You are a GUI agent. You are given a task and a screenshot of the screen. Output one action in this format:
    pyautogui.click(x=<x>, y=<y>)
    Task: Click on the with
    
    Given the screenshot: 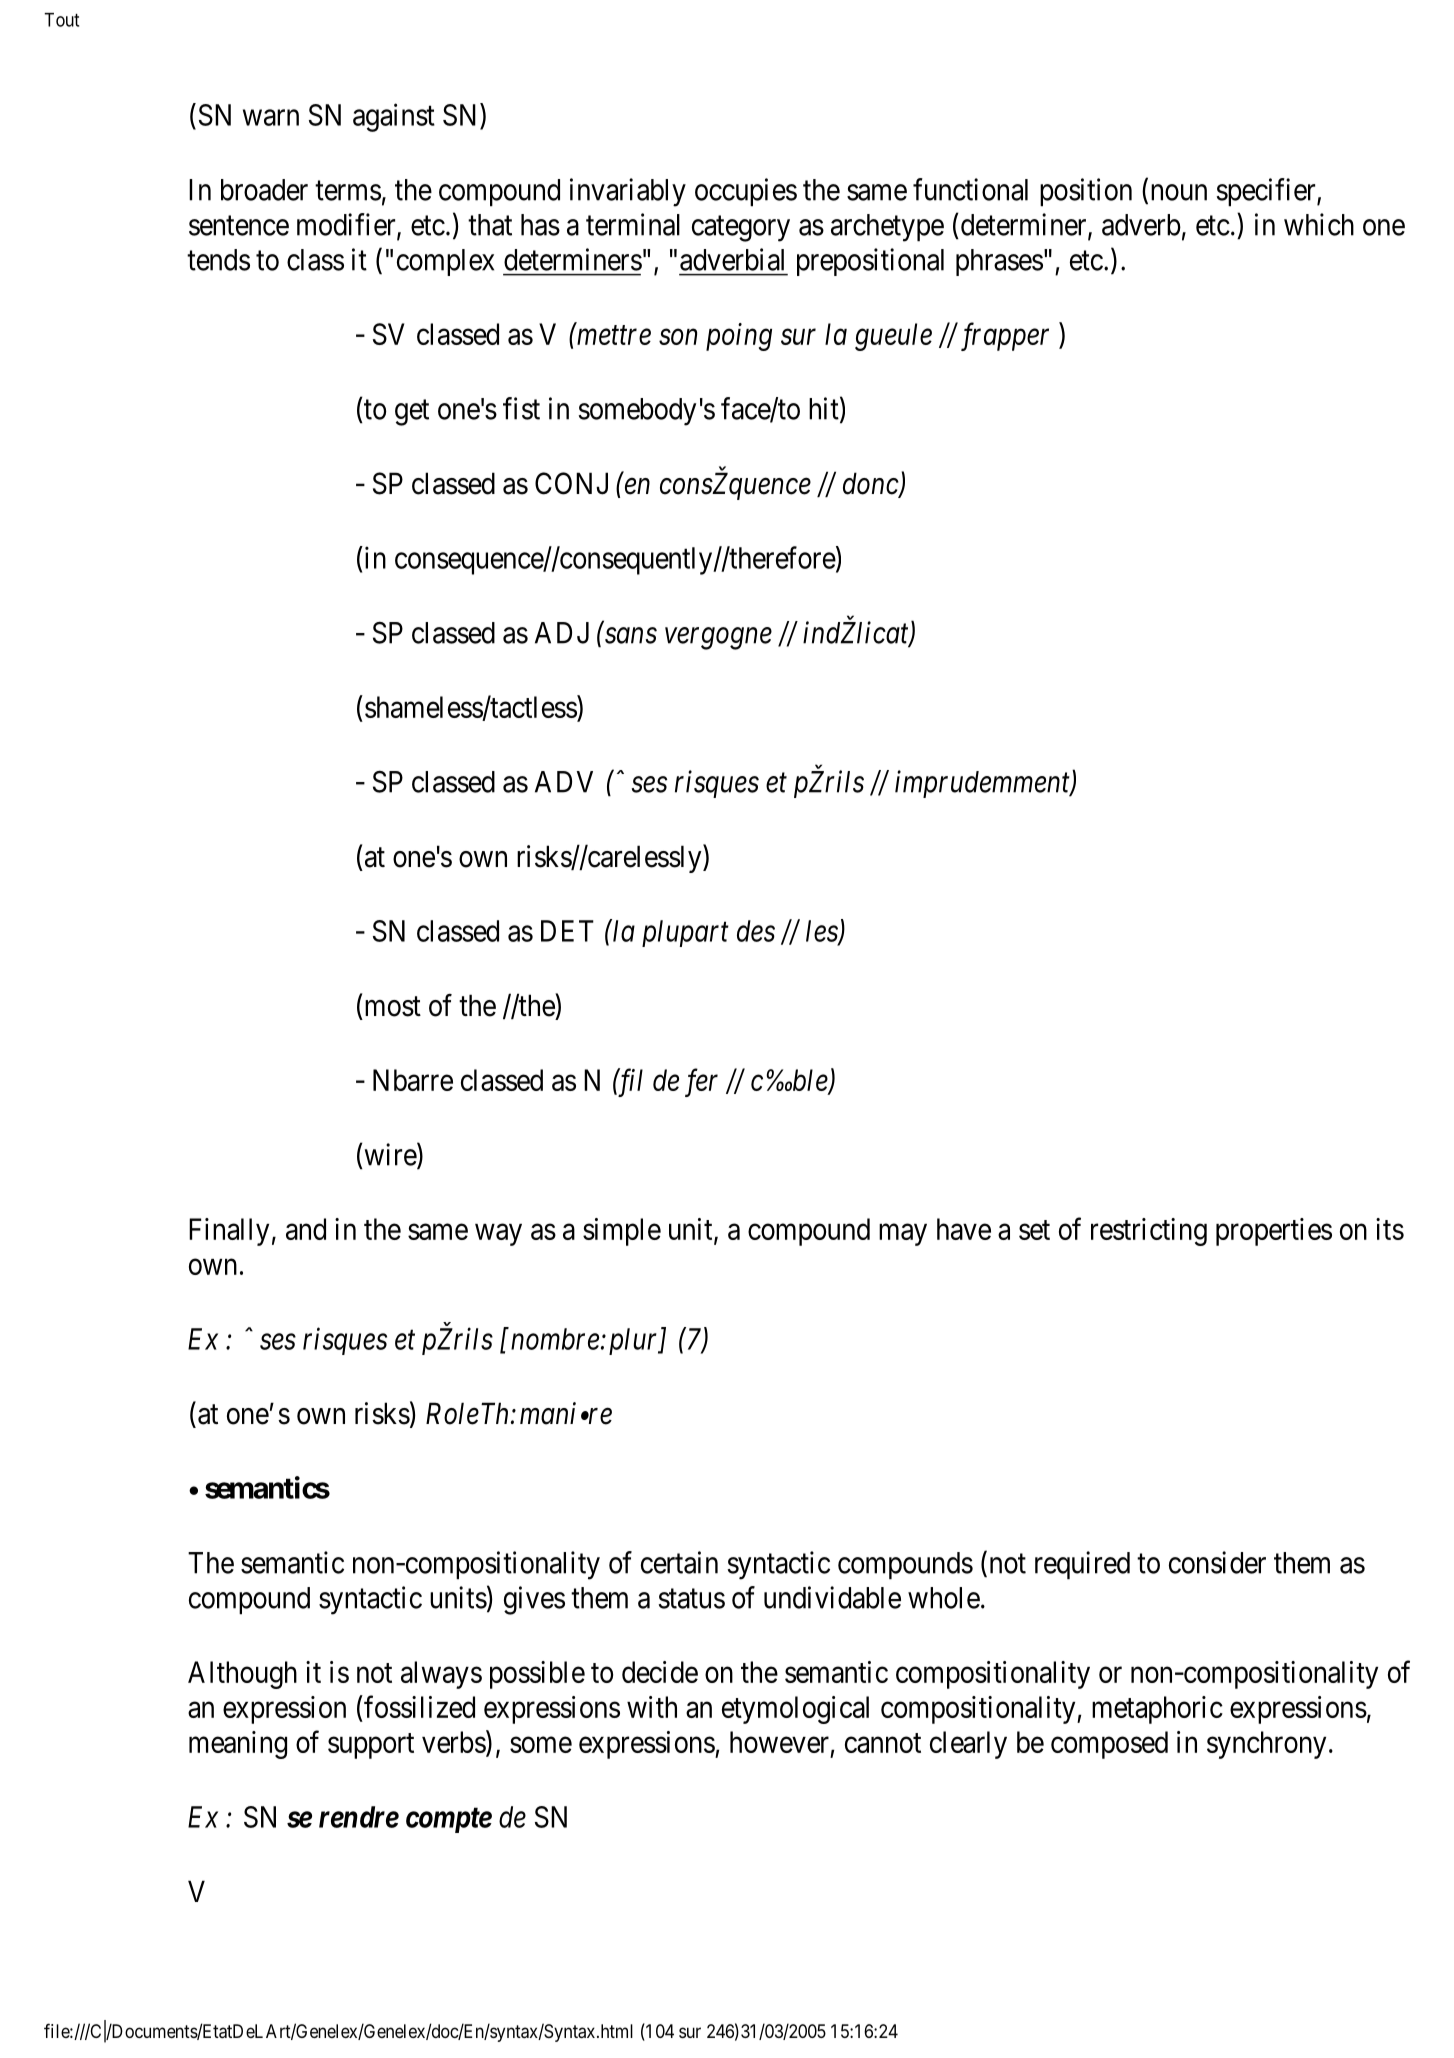 What is the action you would take?
    pyautogui.click(x=652, y=1707)
